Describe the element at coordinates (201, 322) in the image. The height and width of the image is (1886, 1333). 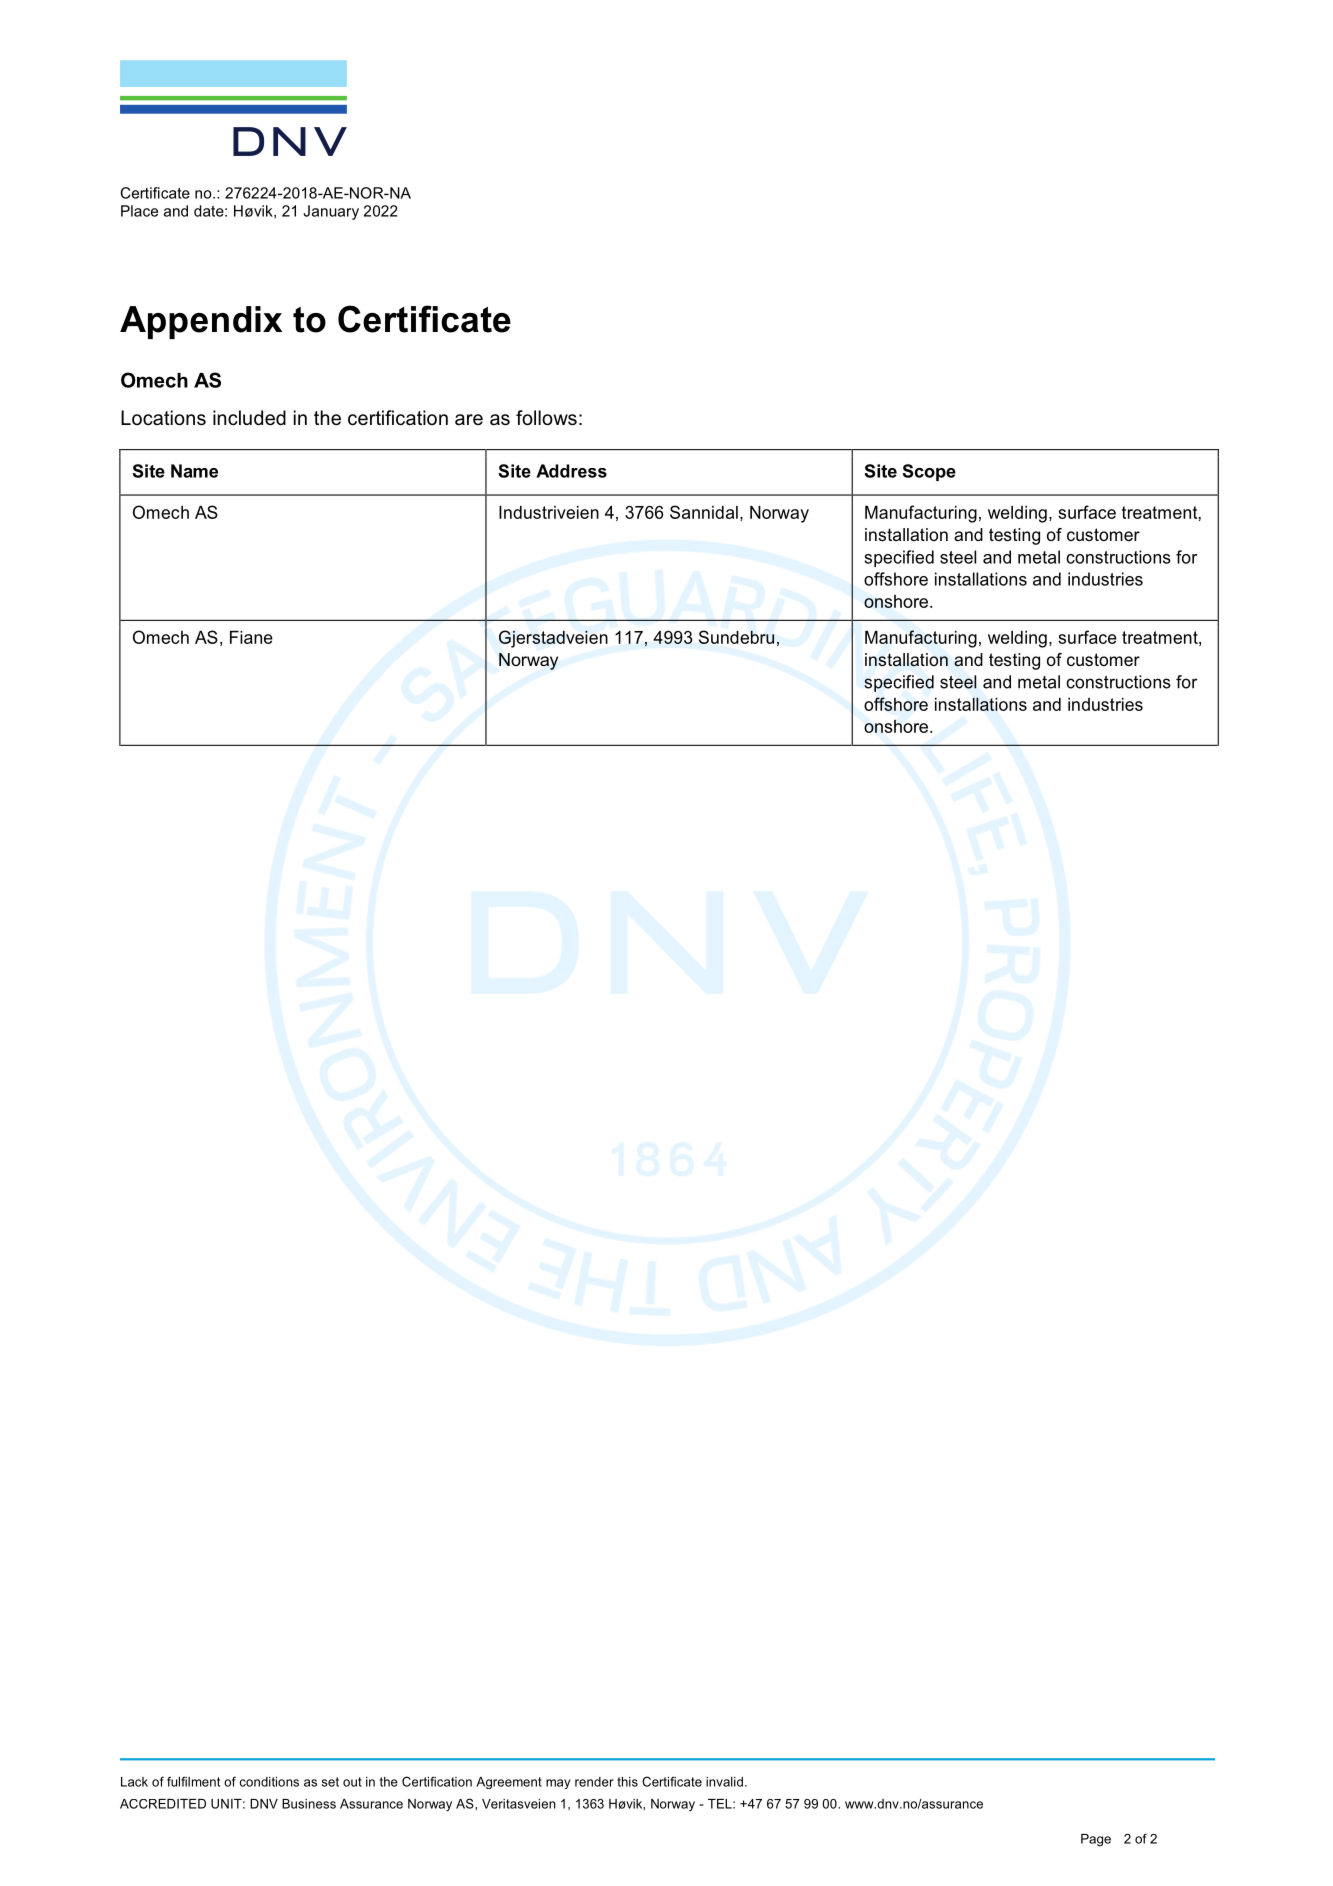
I see `Appendix` at that location.
